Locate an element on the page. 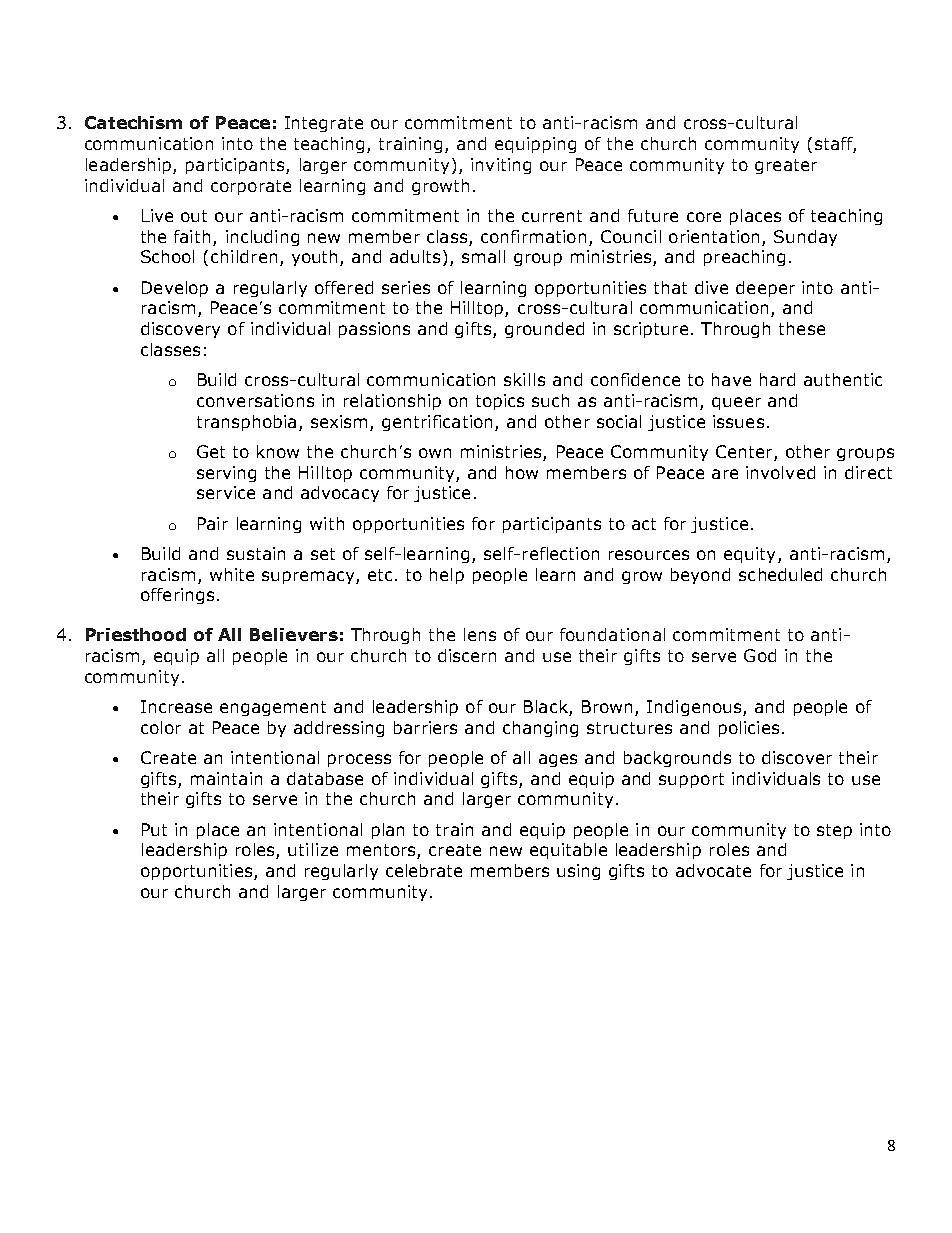 The height and width of the image is (1233, 952). equitable is located at coordinates (568, 851).
